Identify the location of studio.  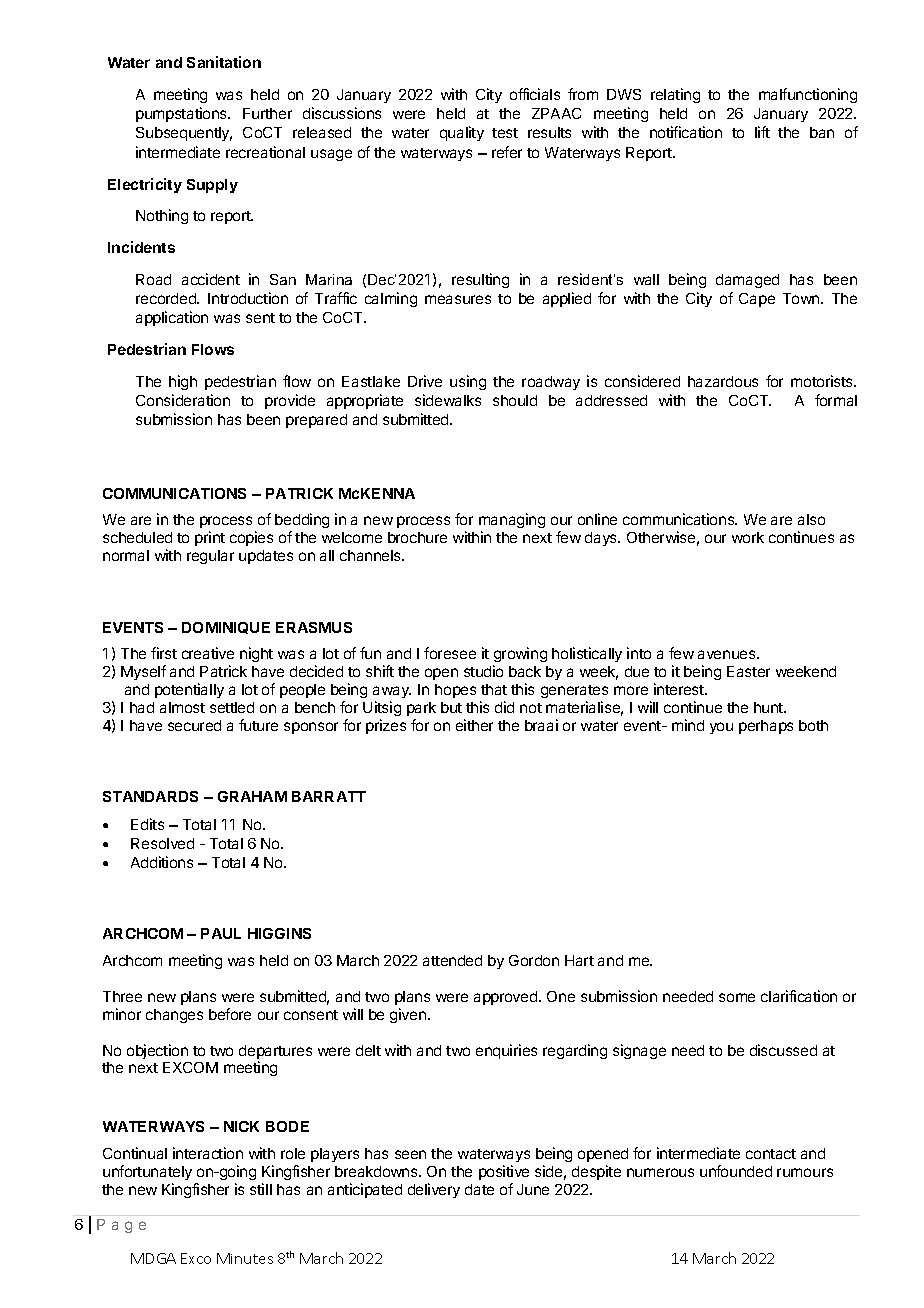
(483, 671).
